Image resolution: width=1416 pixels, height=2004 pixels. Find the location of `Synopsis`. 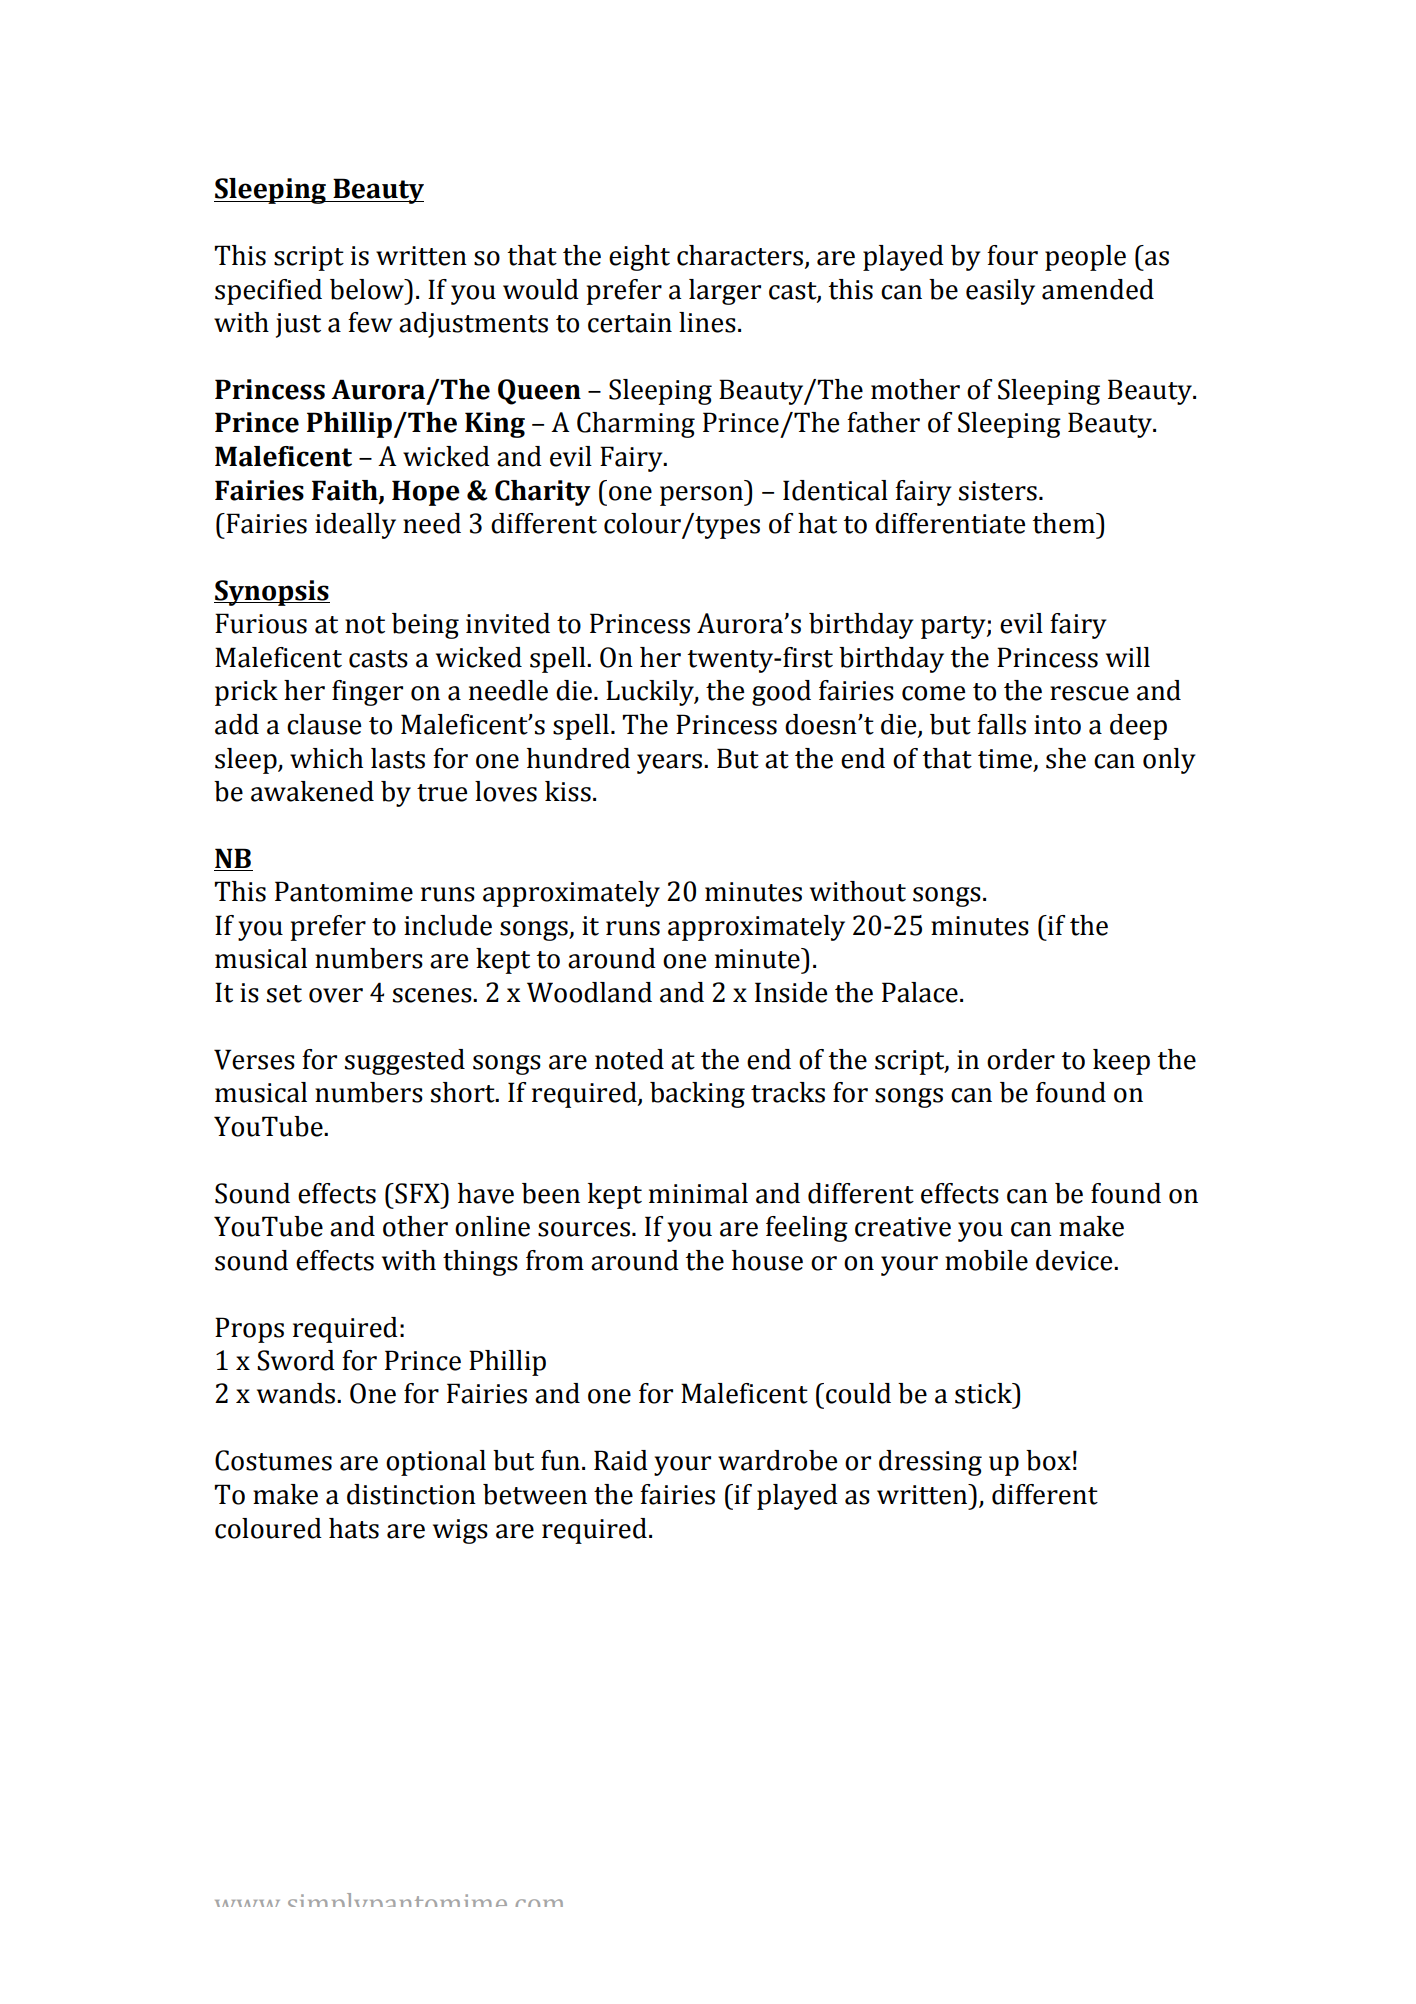

Synopsis is located at coordinates (272, 593).
